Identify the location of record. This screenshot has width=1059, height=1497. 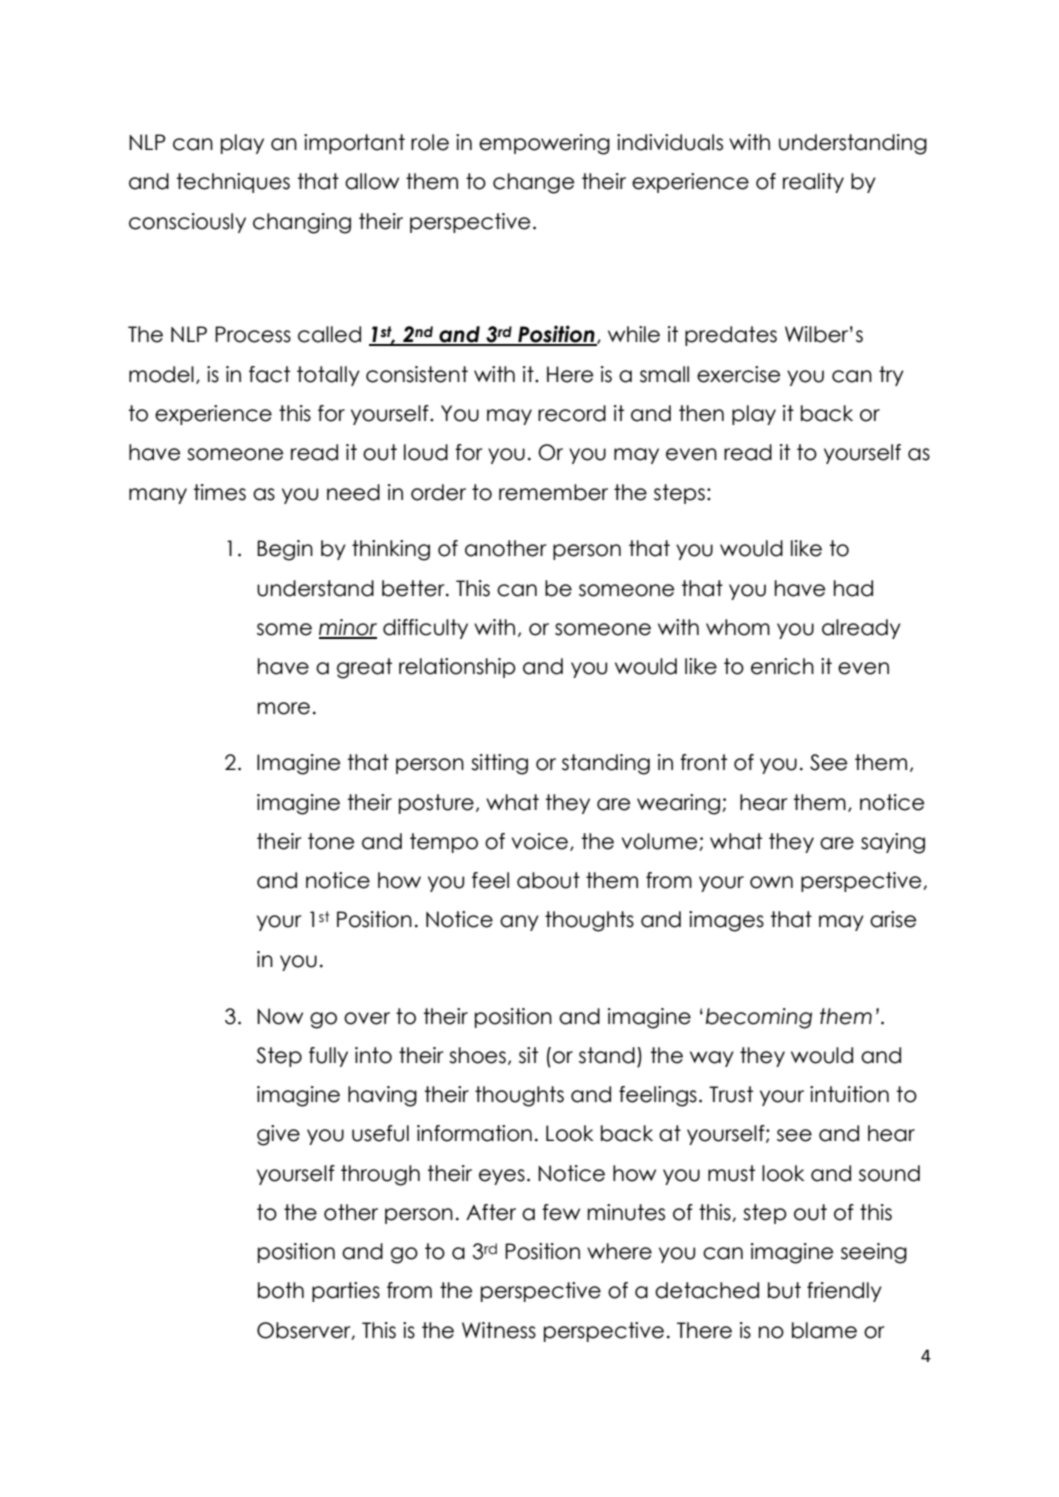
(572, 413).
